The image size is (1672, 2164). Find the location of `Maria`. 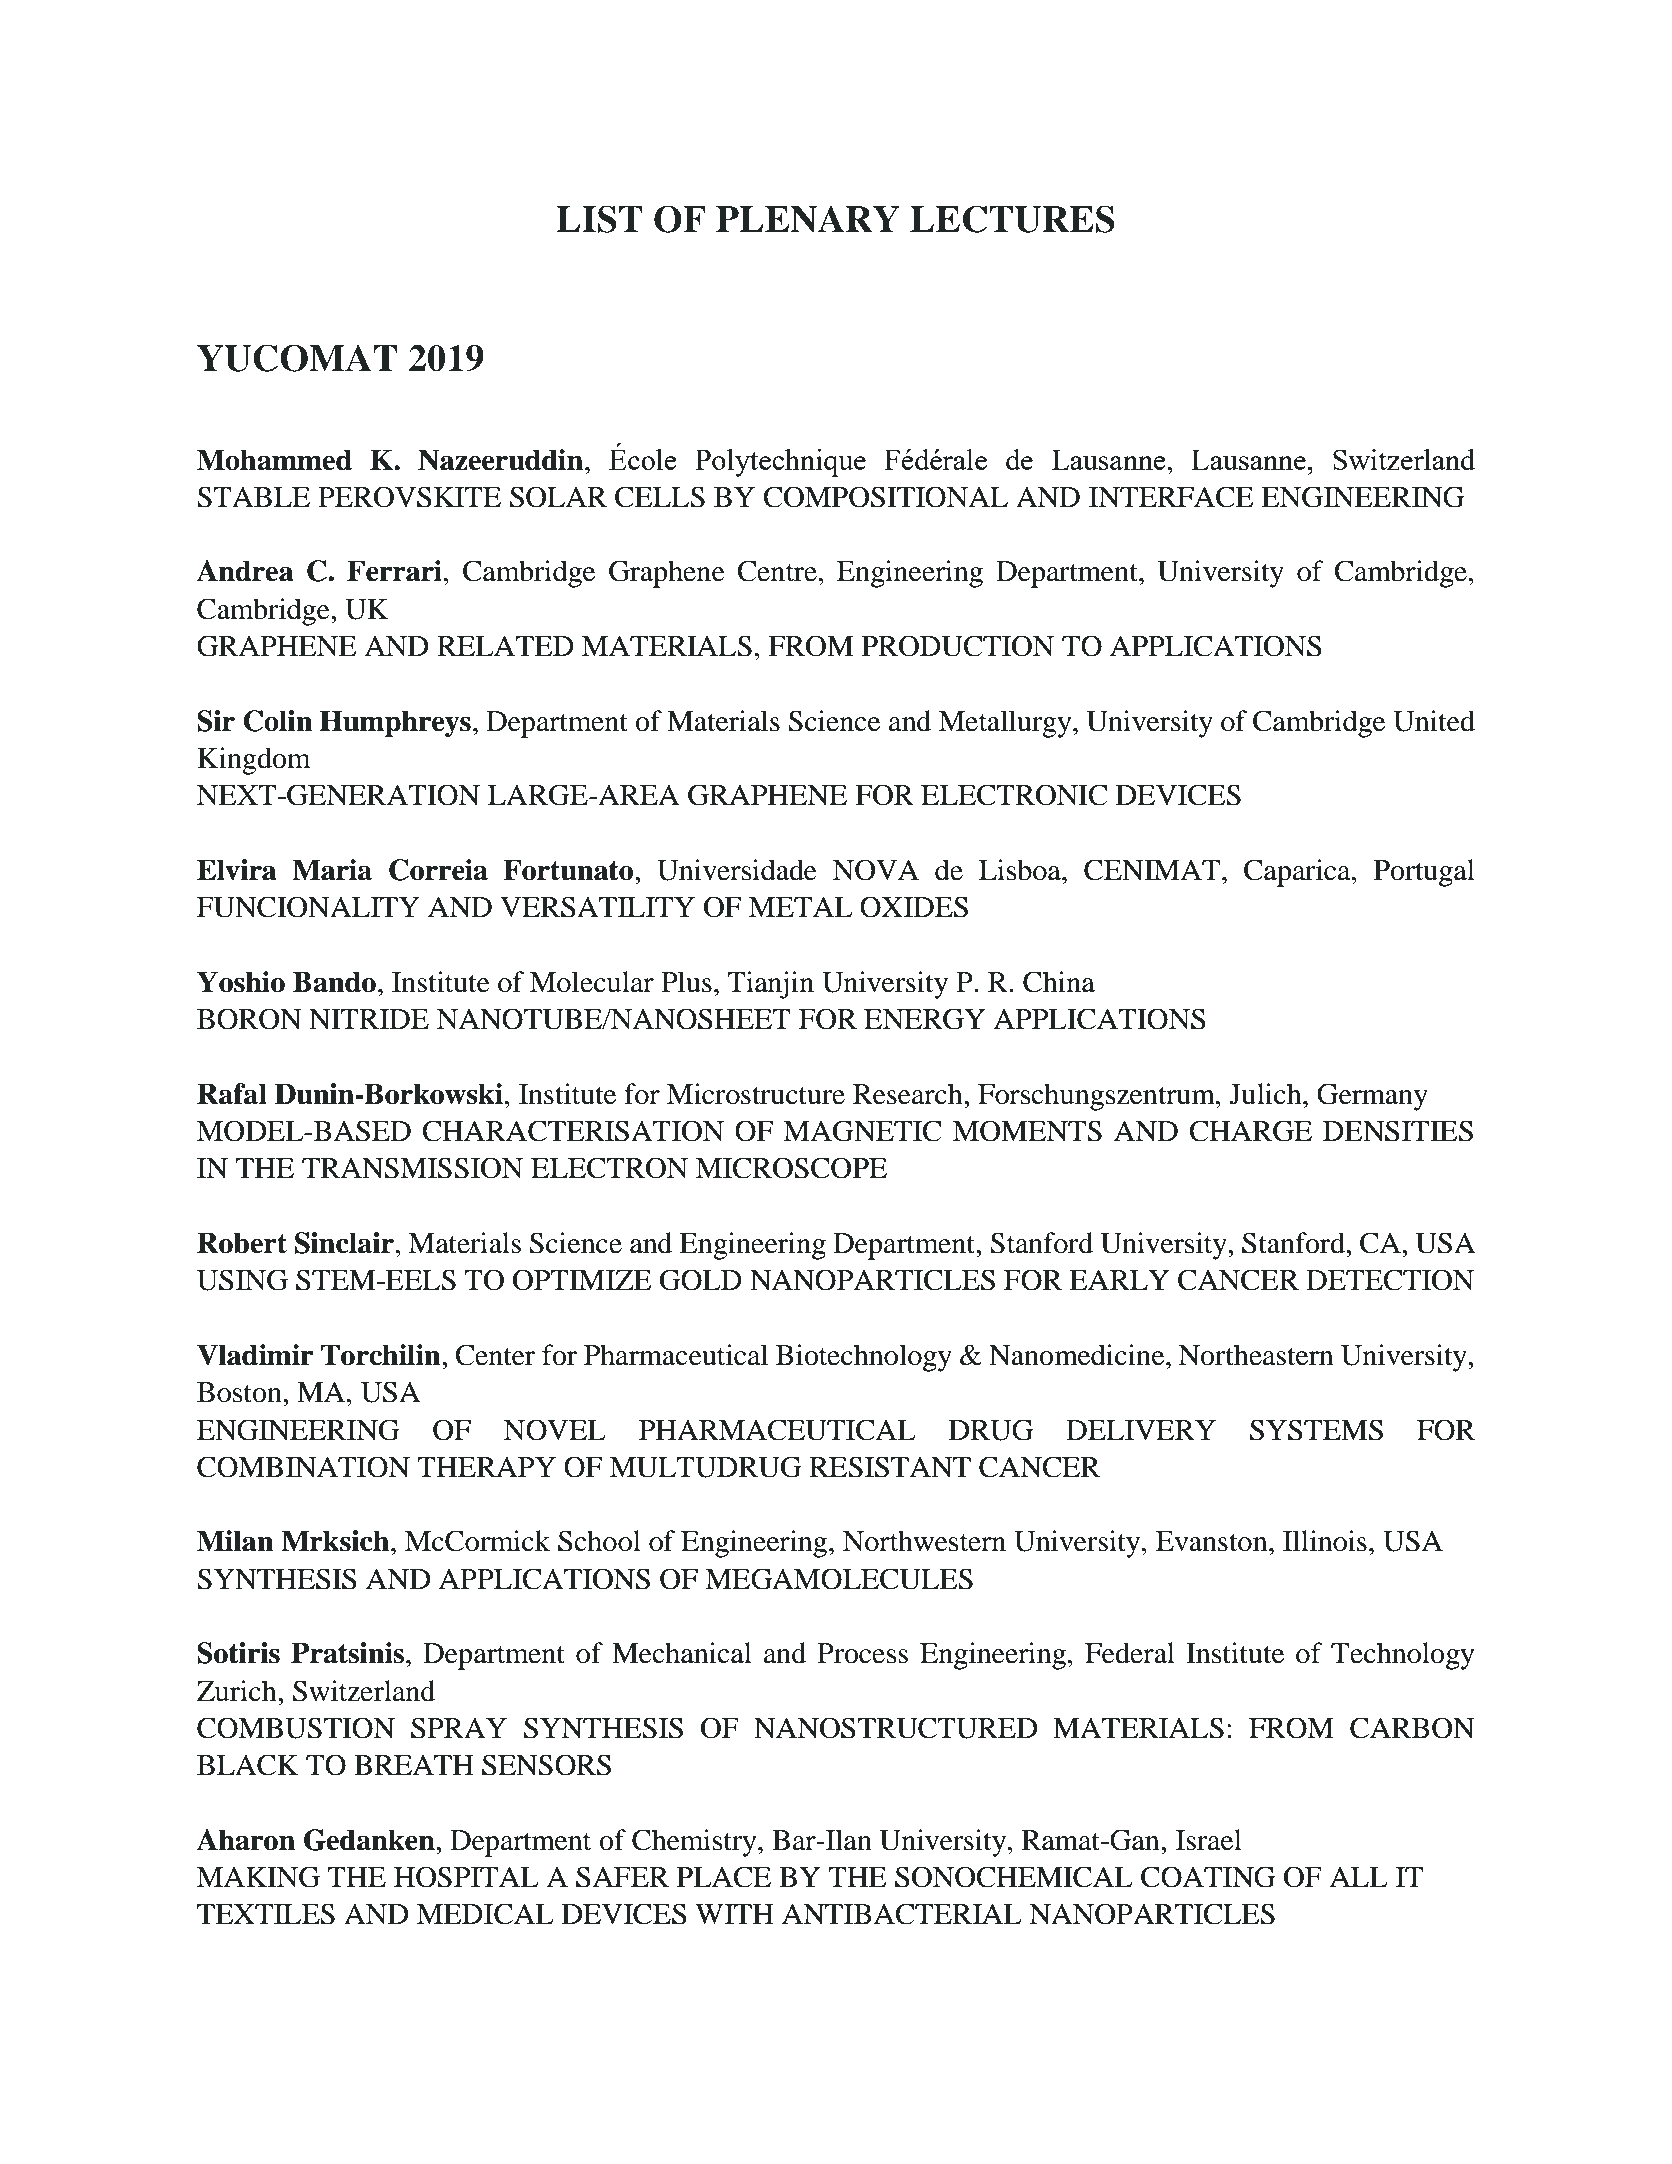

Maria is located at coordinates (332, 870).
